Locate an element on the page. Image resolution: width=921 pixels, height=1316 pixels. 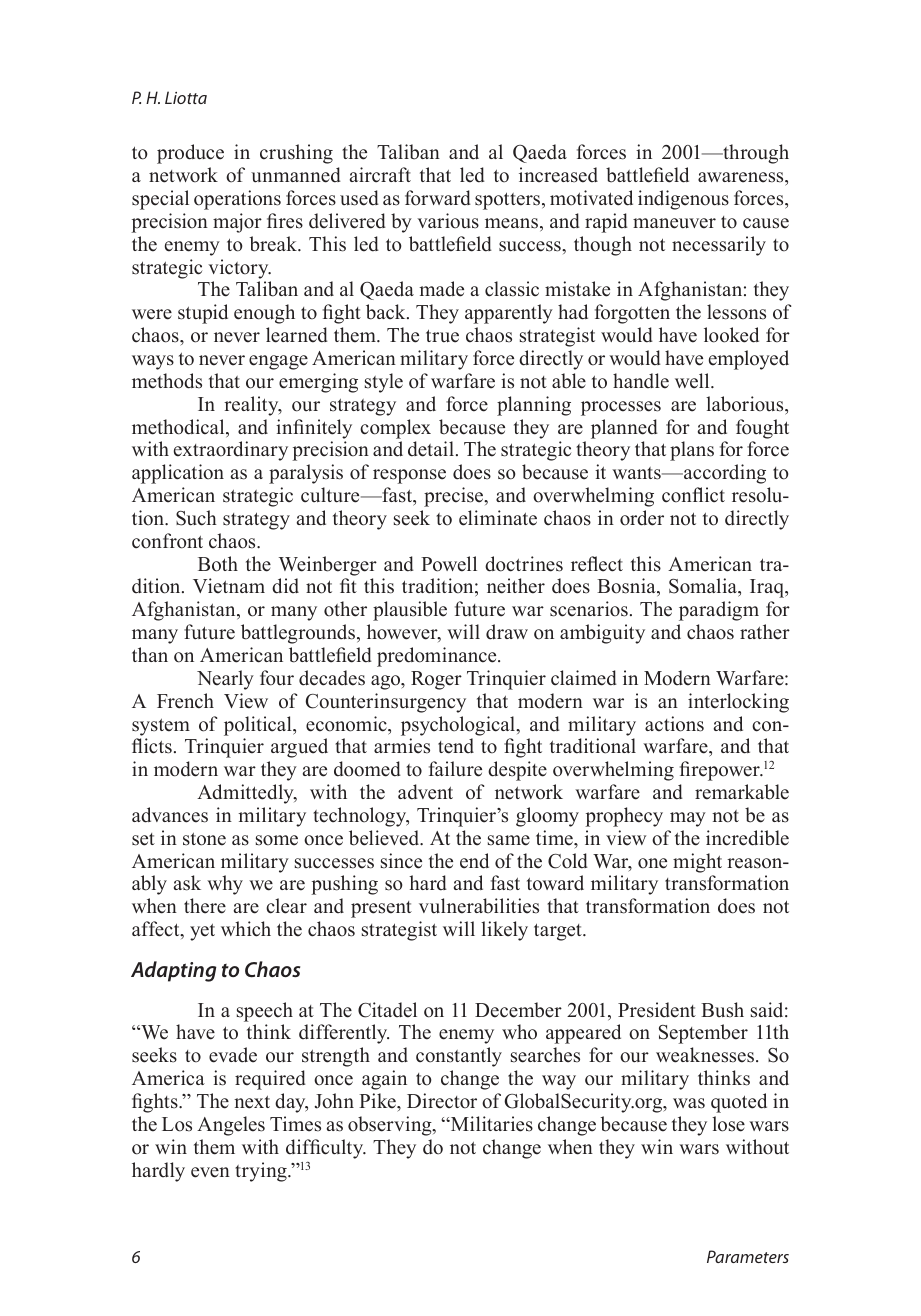
conflict is located at coordinates (693, 495).
